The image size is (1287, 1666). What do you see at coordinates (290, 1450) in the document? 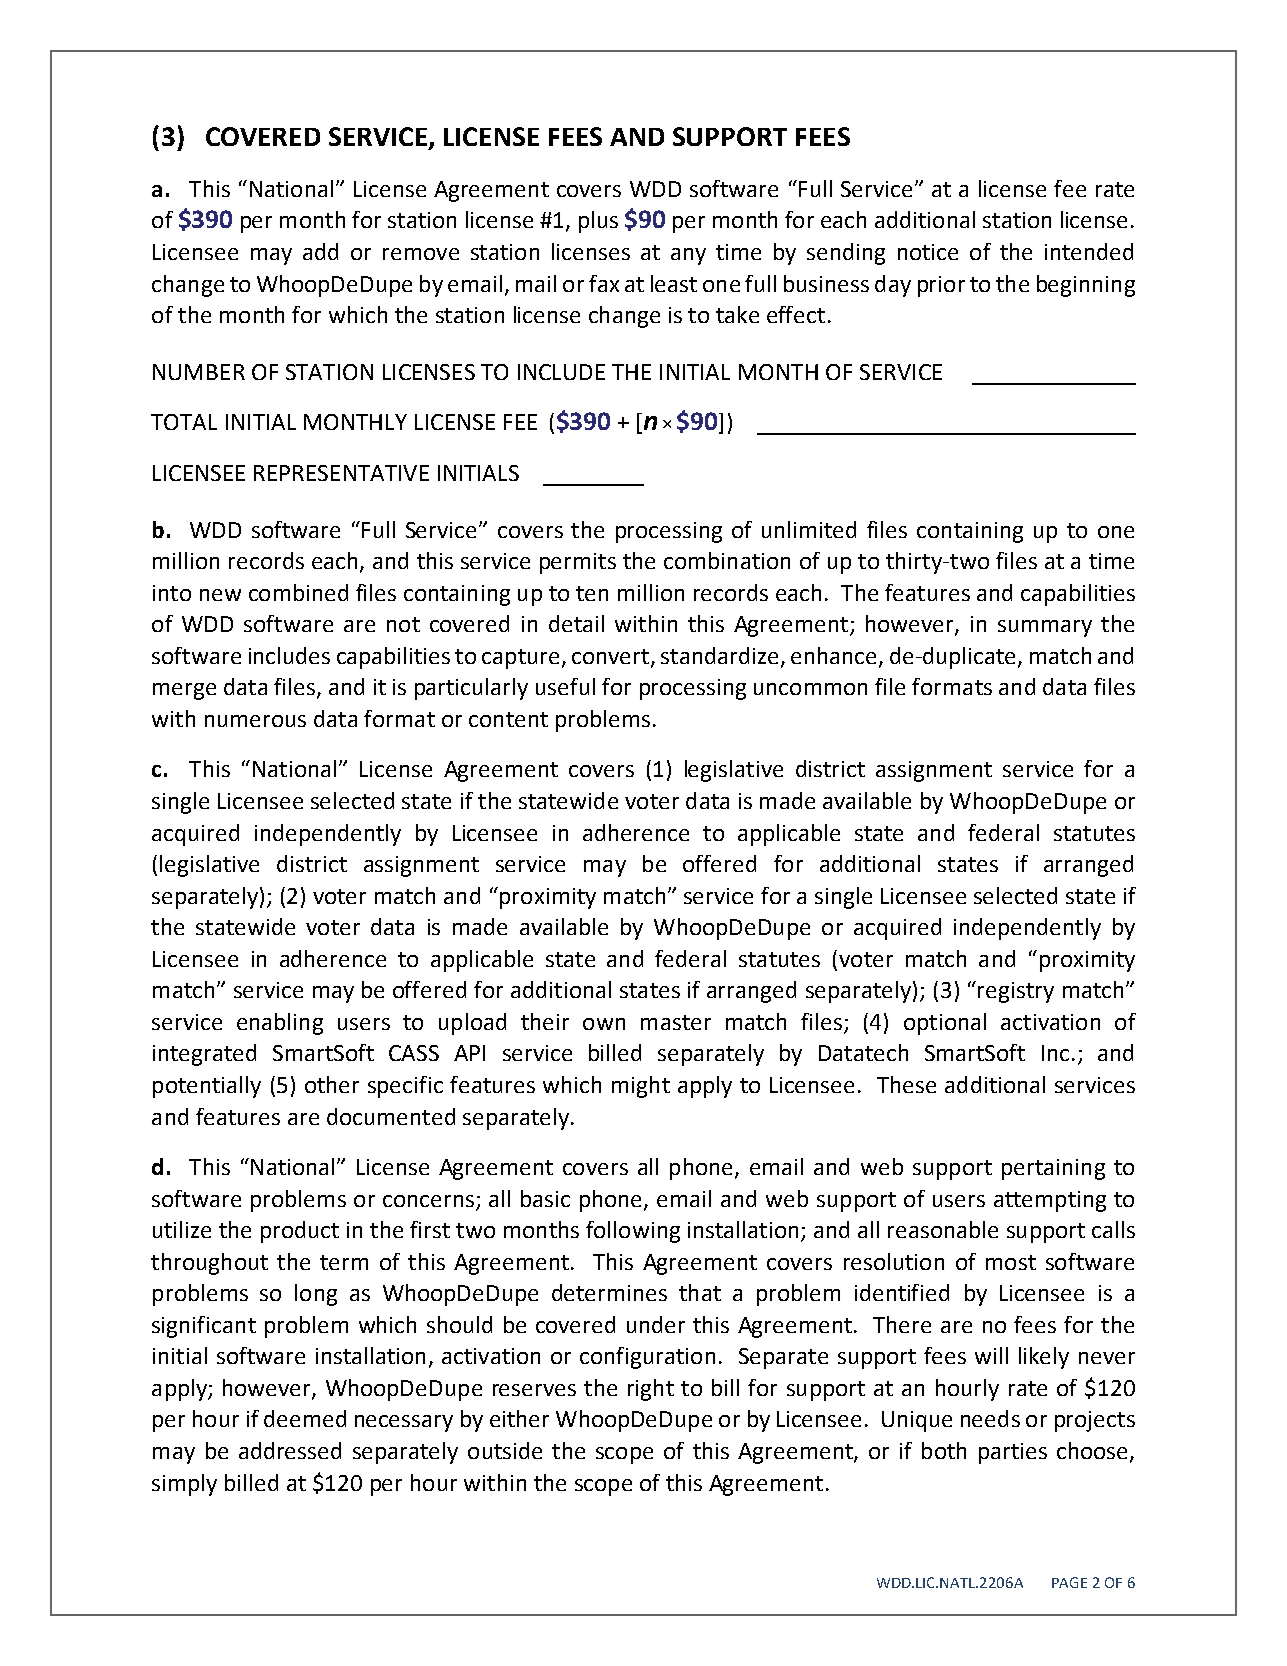
I see `addressed` at bounding box center [290, 1450].
